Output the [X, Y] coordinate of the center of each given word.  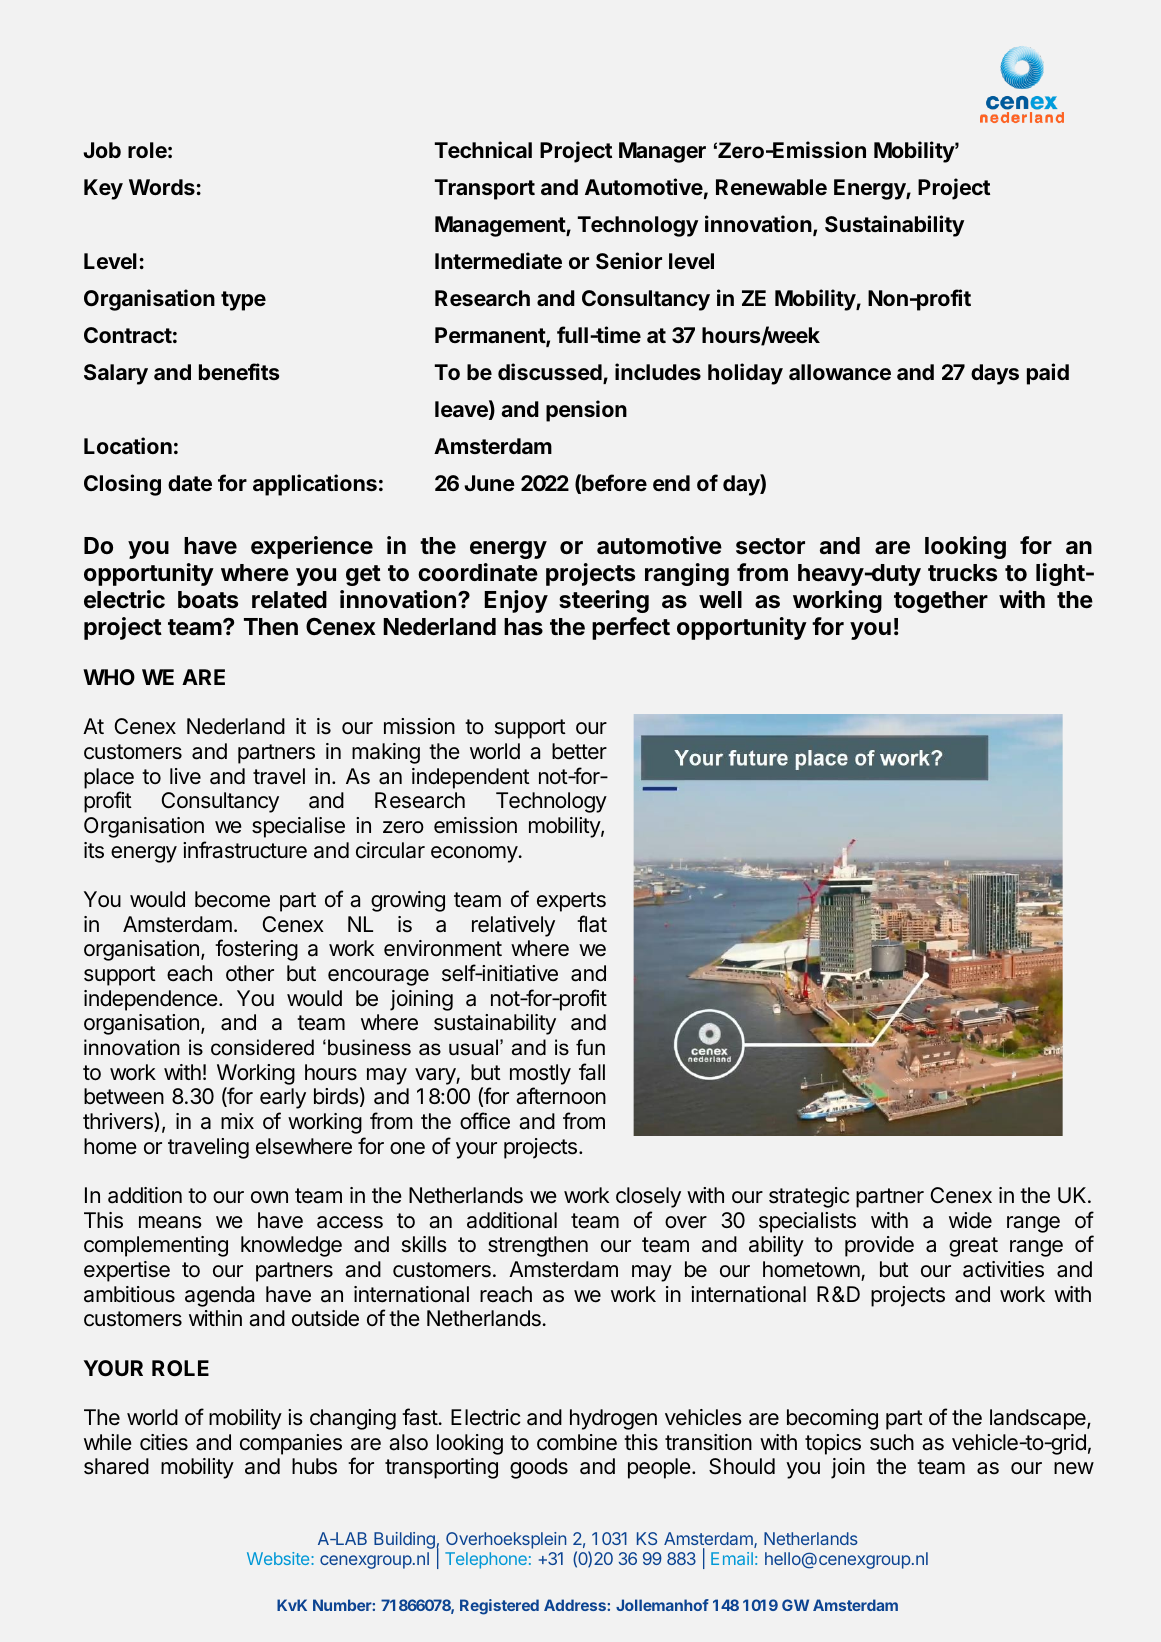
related [289, 600]
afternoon [561, 1096]
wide [970, 1220]
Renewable [771, 187]
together [941, 602]
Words [162, 187]
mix [237, 1121]
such [892, 1442]
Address [576, 1605]
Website [279, 1558]
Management [501, 226]
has [523, 627]
